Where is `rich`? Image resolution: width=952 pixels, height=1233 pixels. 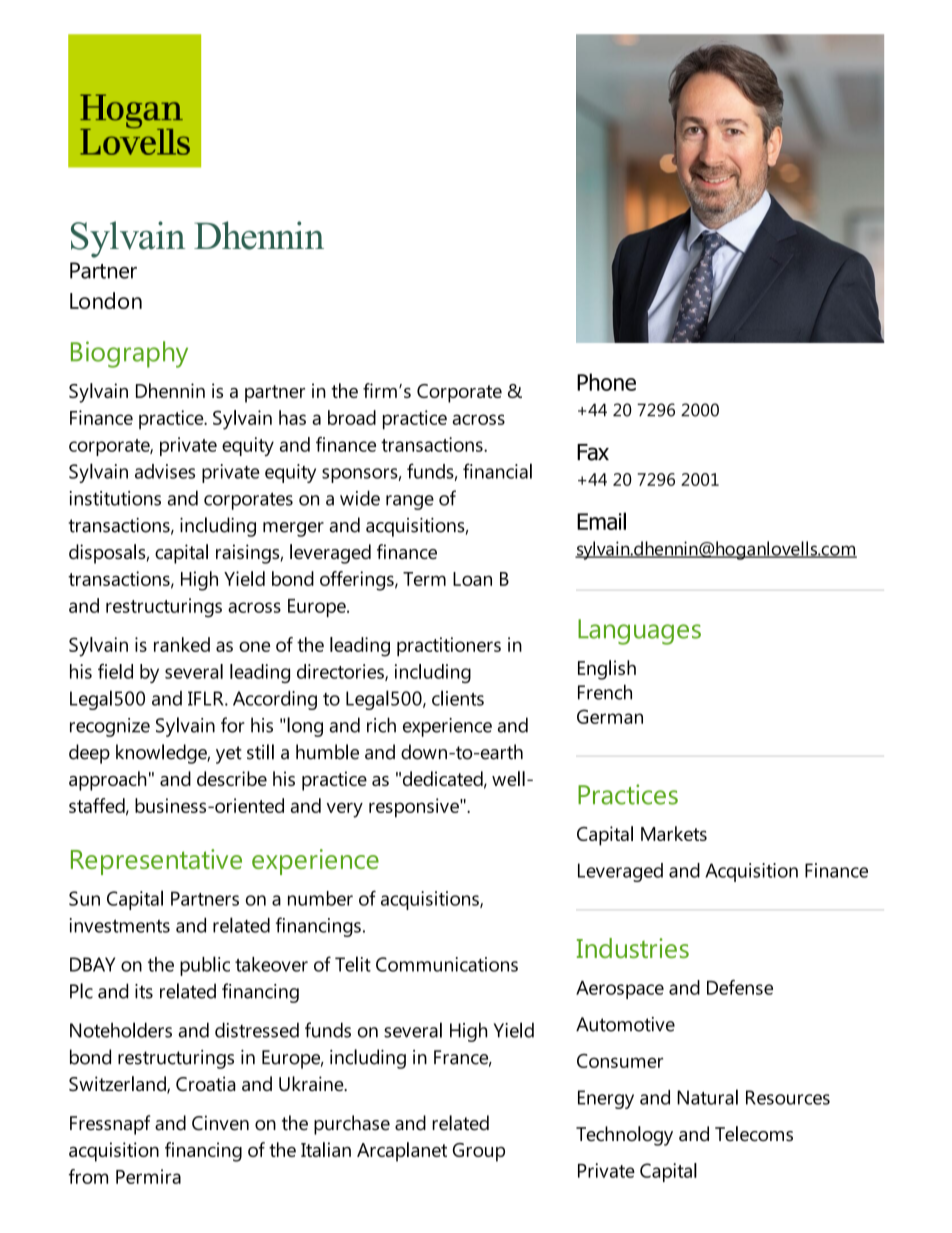 rich is located at coordinates (381, 725).
